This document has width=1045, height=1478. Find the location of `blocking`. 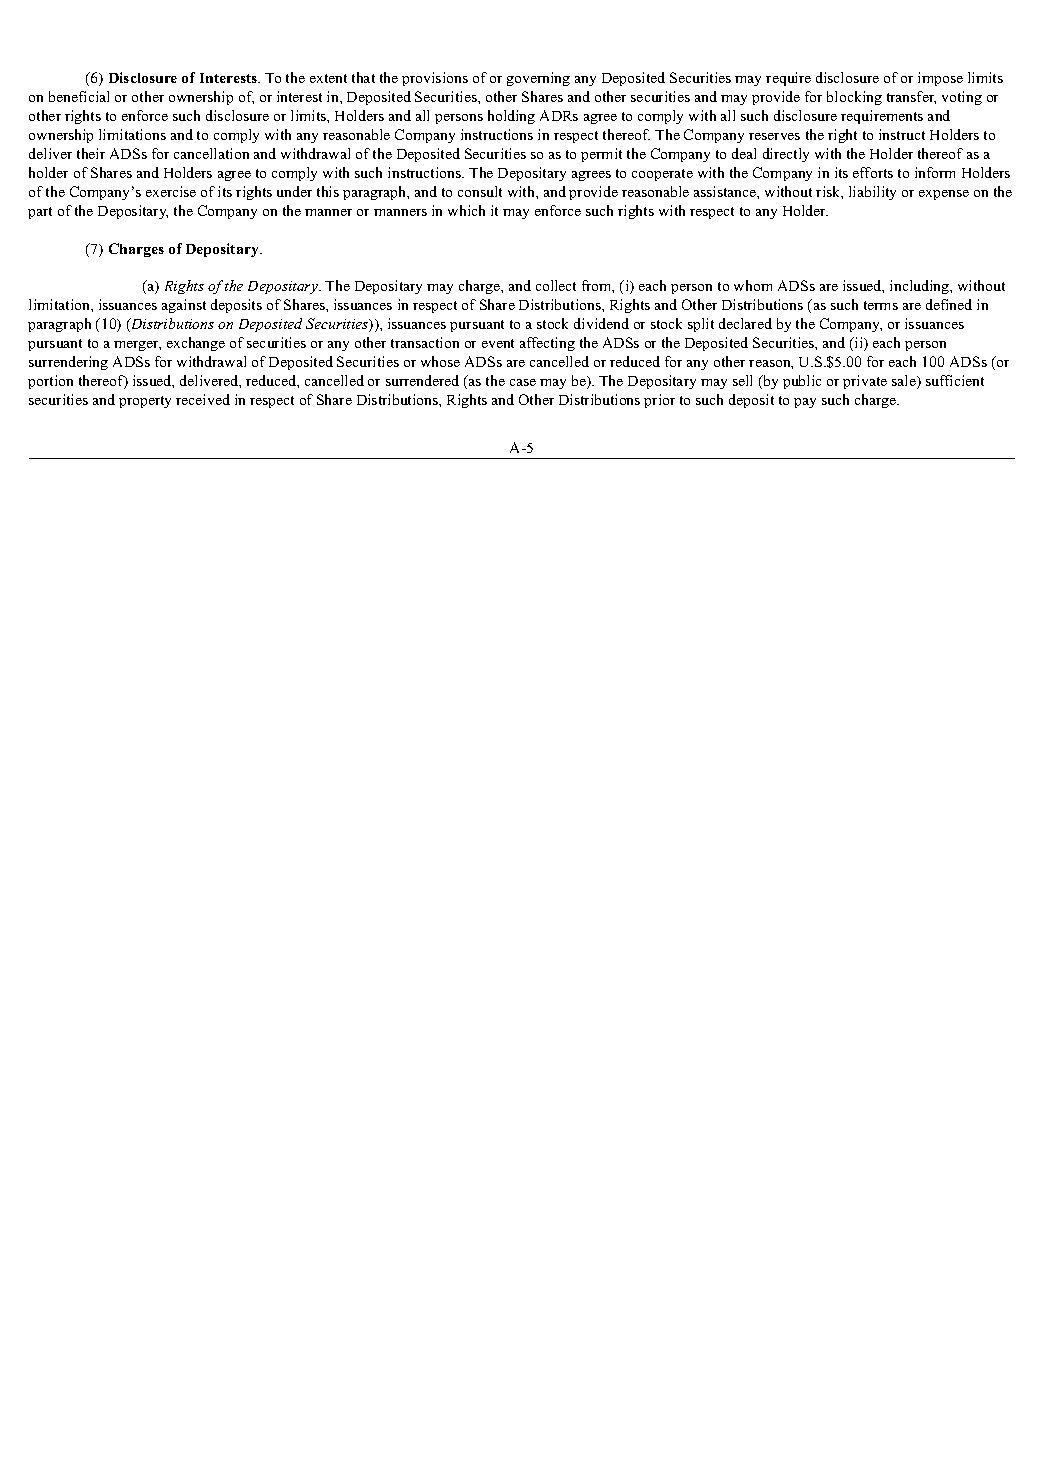

blocking is located at coordinates (854, 98).
